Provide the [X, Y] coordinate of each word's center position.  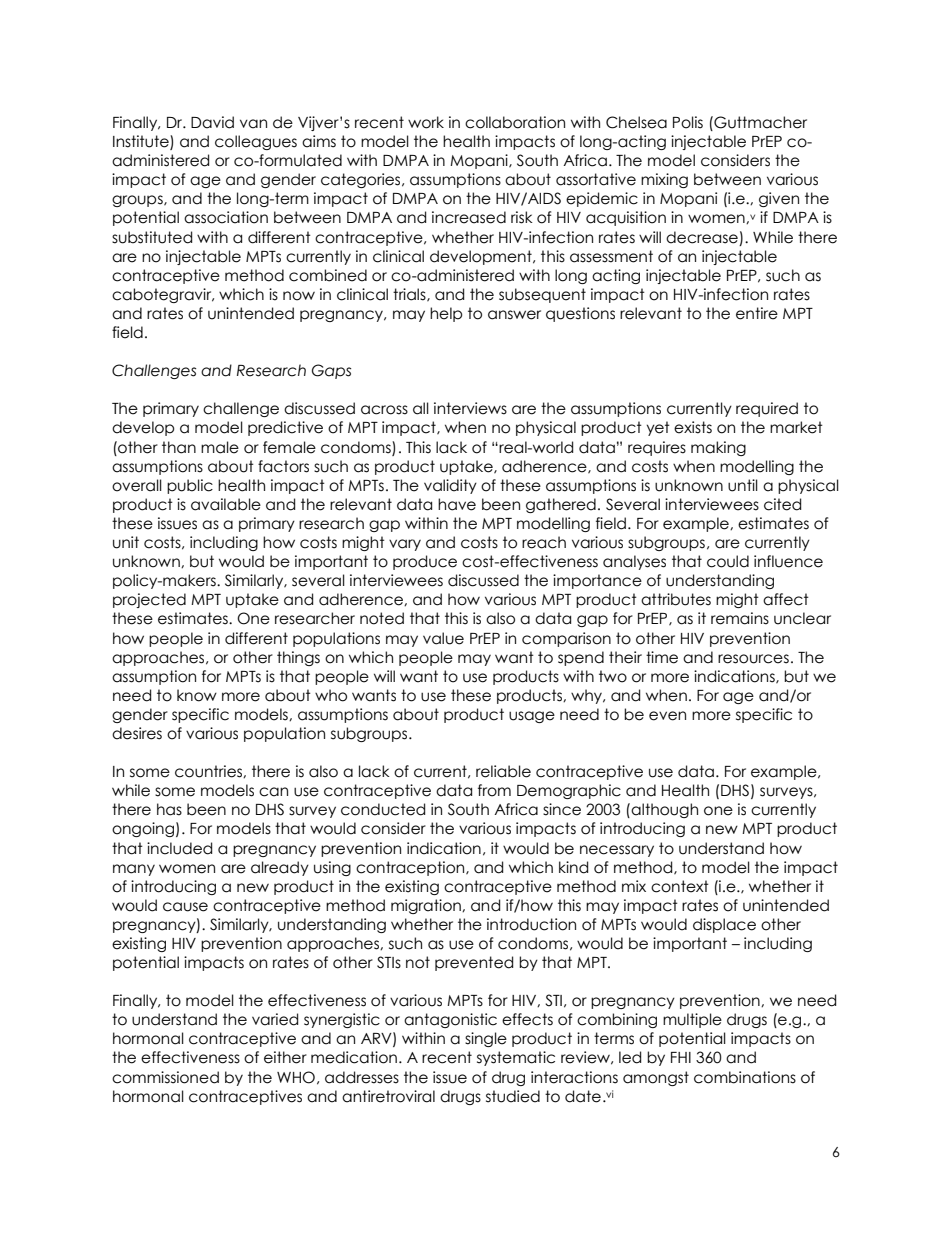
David [212, 122]
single [486, 1039]
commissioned [165, 1077]
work [426, 122]
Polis [688, 122]
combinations [745, 1077]
